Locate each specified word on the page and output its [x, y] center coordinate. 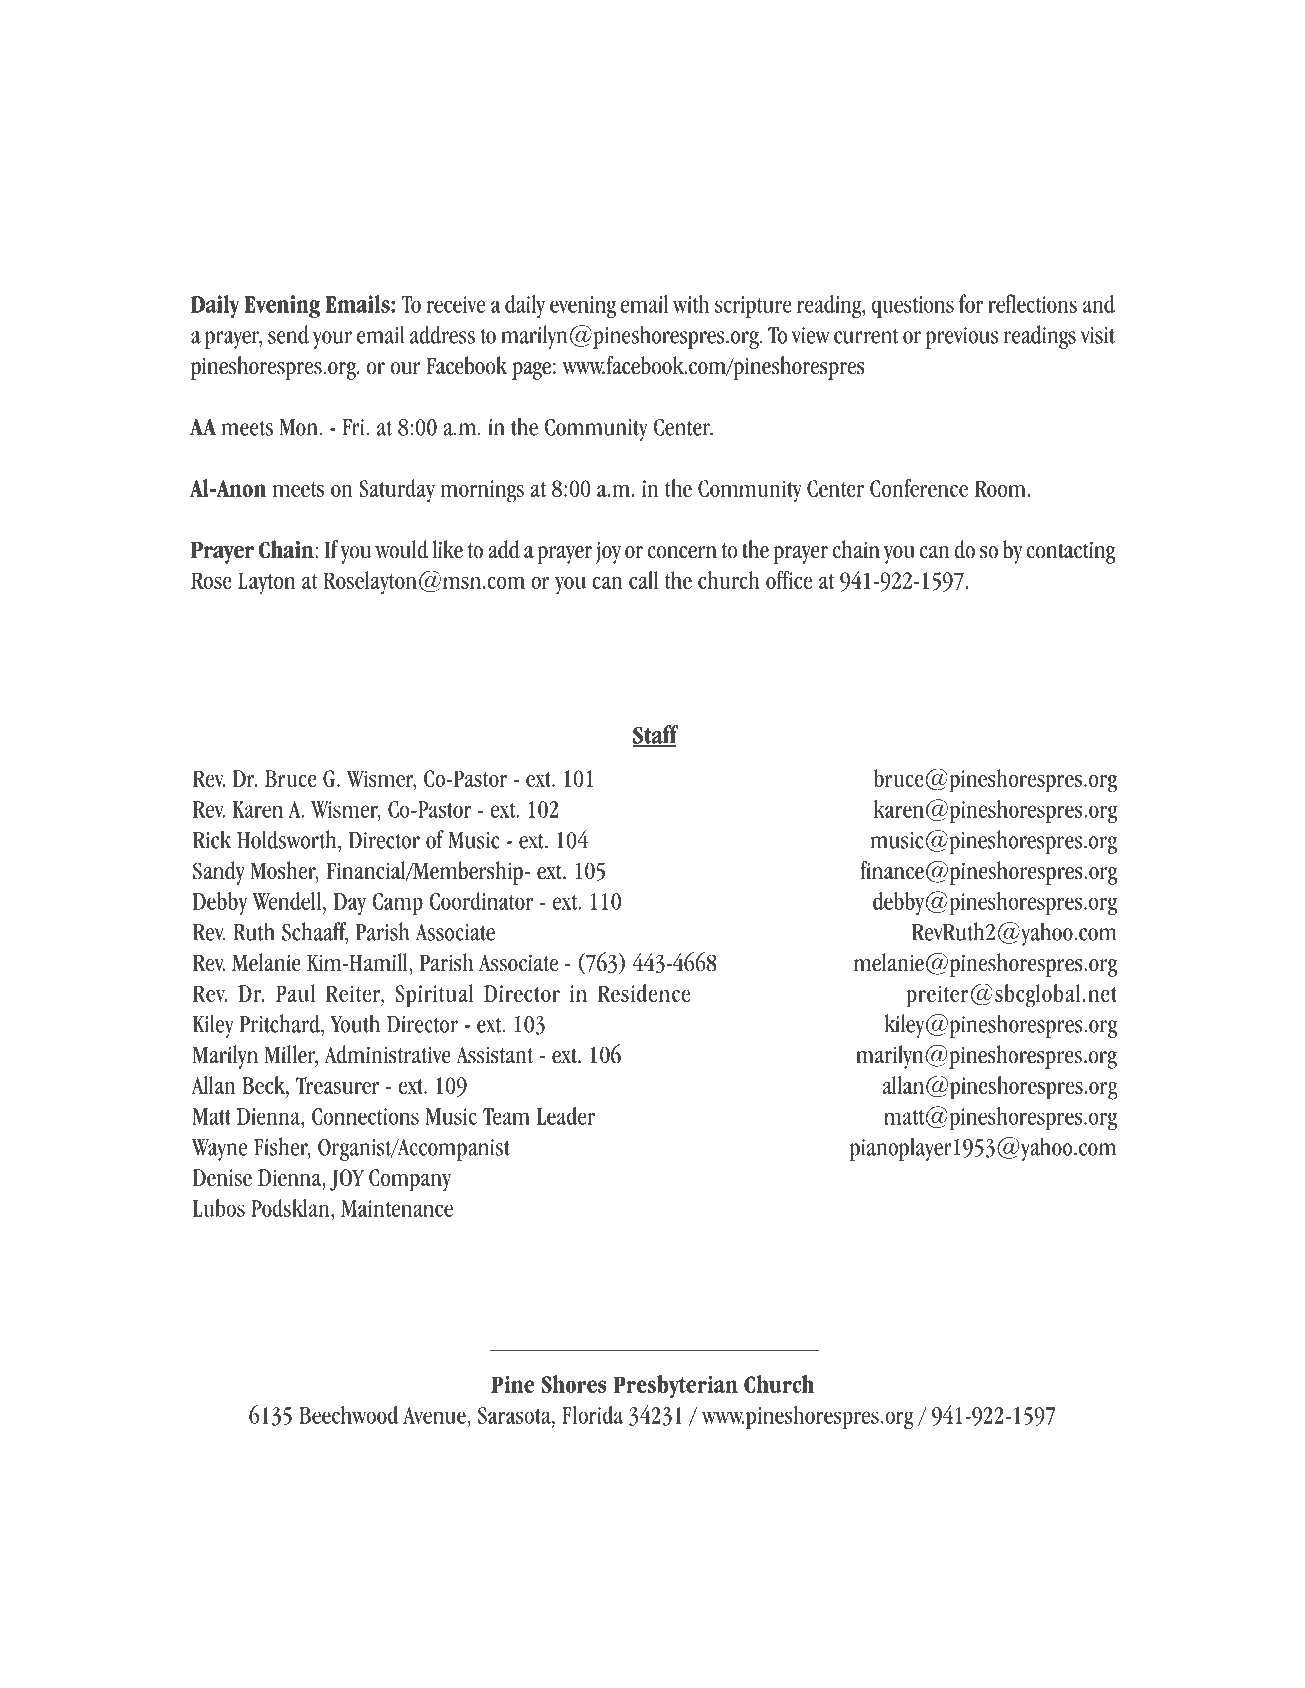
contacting [1070, 552]
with [691, 303]
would [401, 549]
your [332, 340]
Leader [566, 1116]
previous [962, 338]
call [643, 580]
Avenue [435, 1415]
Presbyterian [675, 1387]
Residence [644, 993]
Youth [355, 1023]
